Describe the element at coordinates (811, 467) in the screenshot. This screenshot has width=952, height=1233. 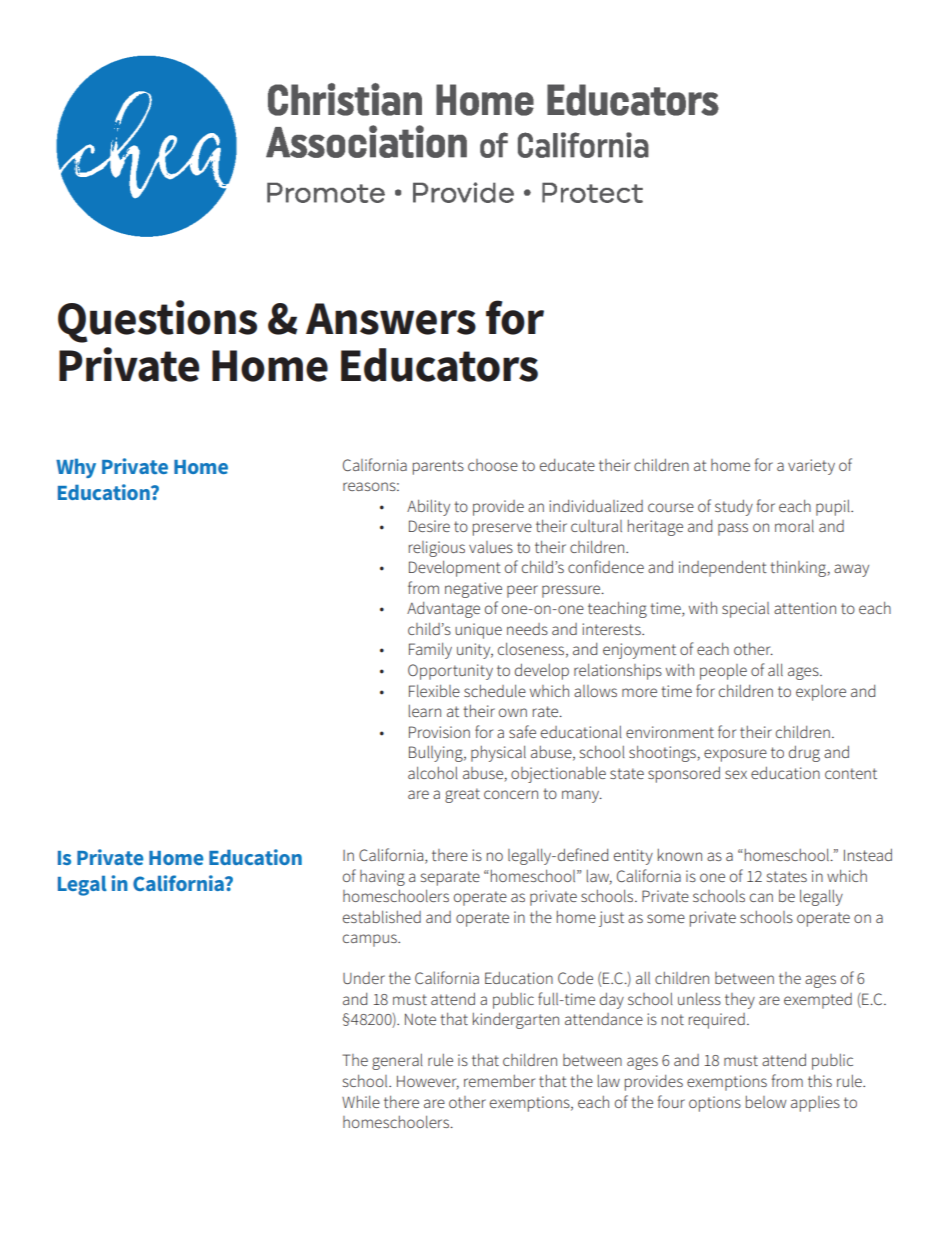
I see `variety` at that location.
